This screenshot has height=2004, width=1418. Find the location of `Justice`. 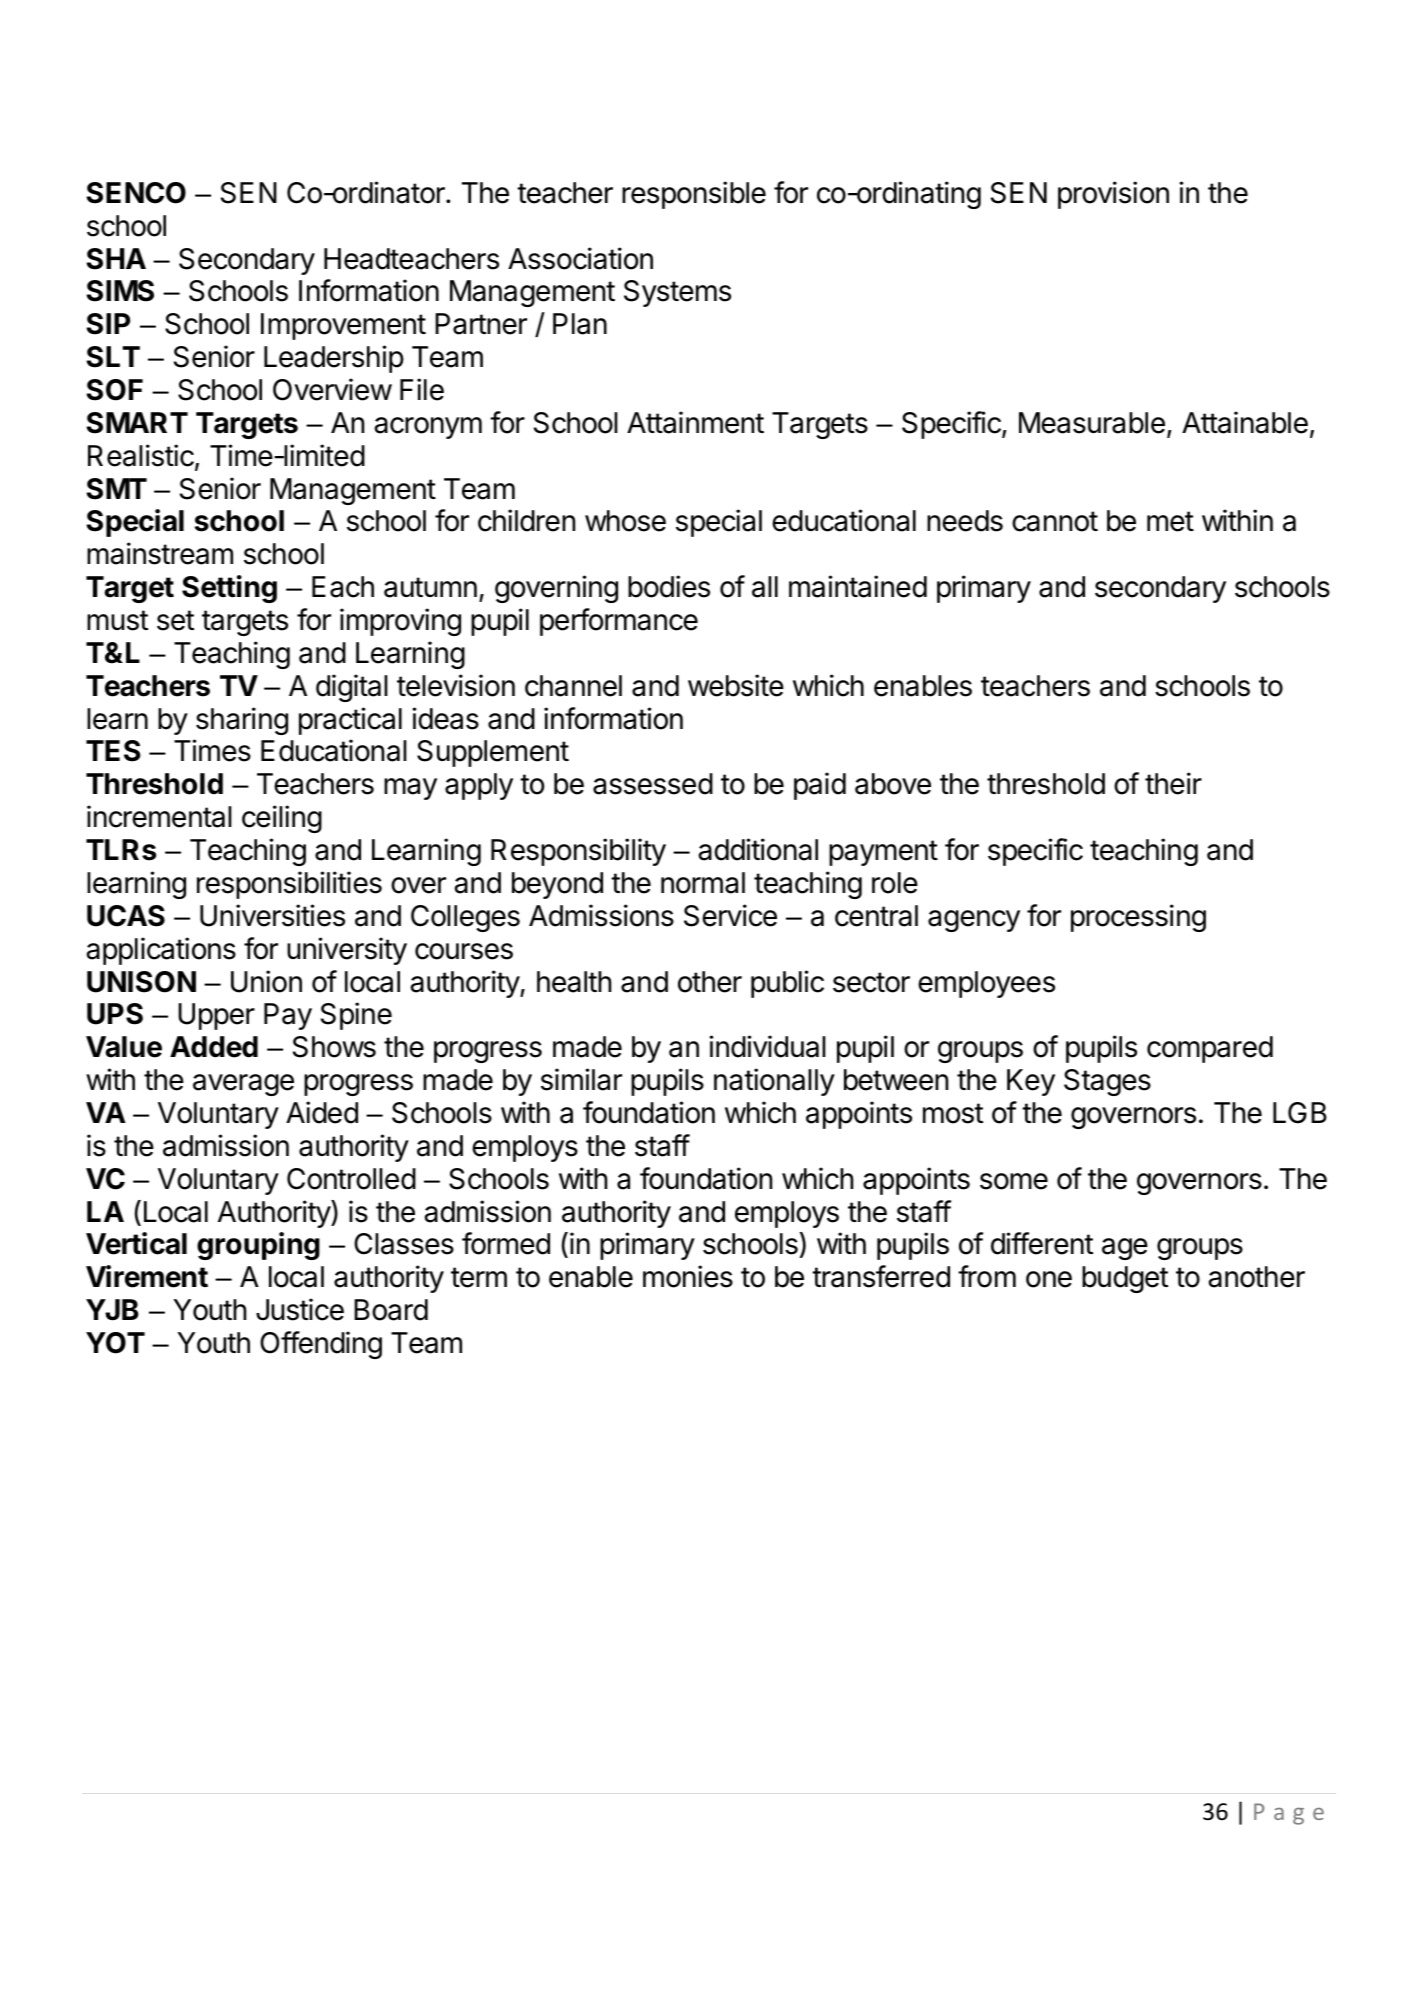

Justice is located at coordinates (300, 1309).
